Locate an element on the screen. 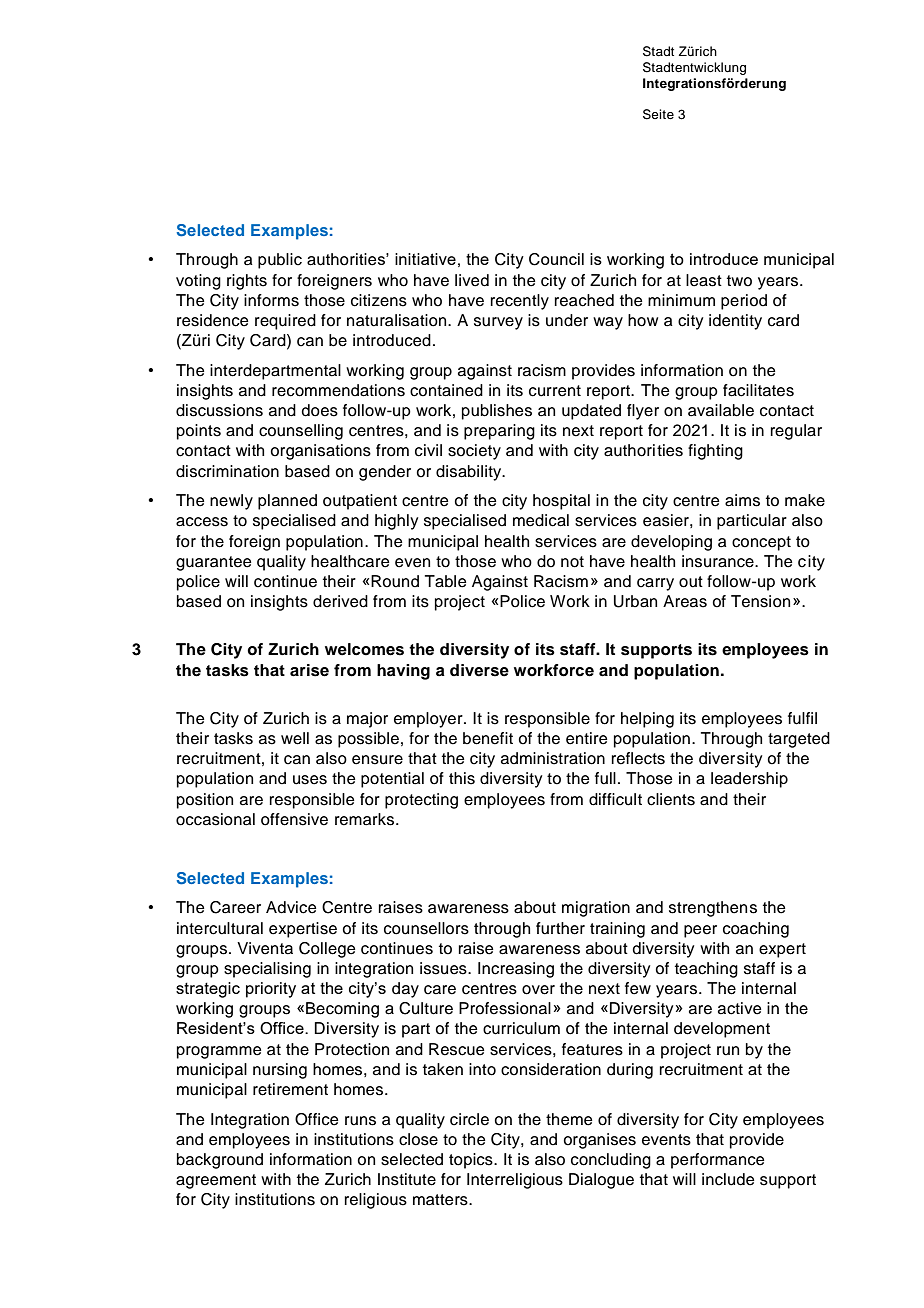 The height and width of the screenshot is (1308, 924). diverse is located at coordinates (479, 670).
